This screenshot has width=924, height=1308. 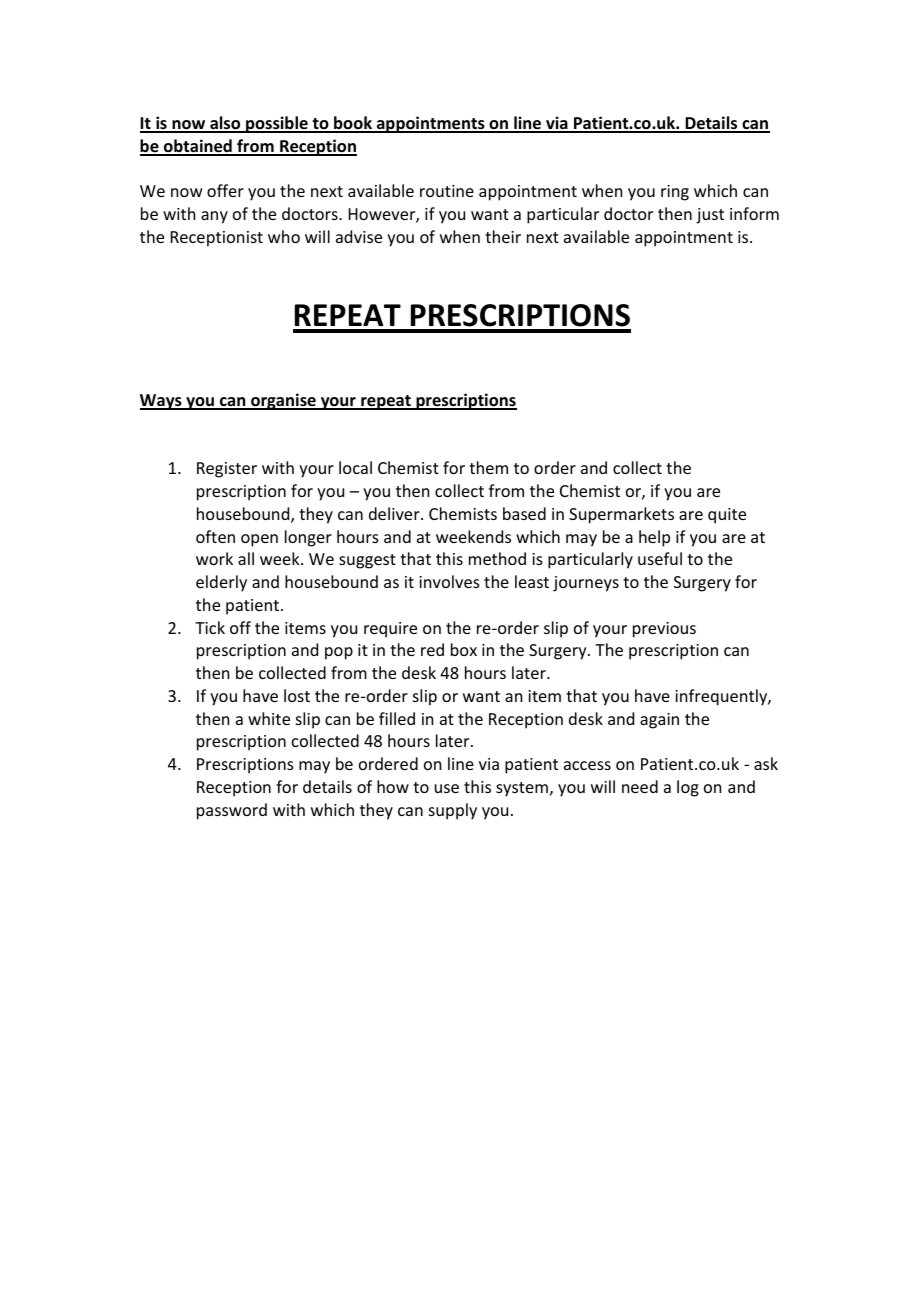 What do you see at coordinates (198, 147) in the screenshot?
I see `obtained` at bounding box center [198, 147].
